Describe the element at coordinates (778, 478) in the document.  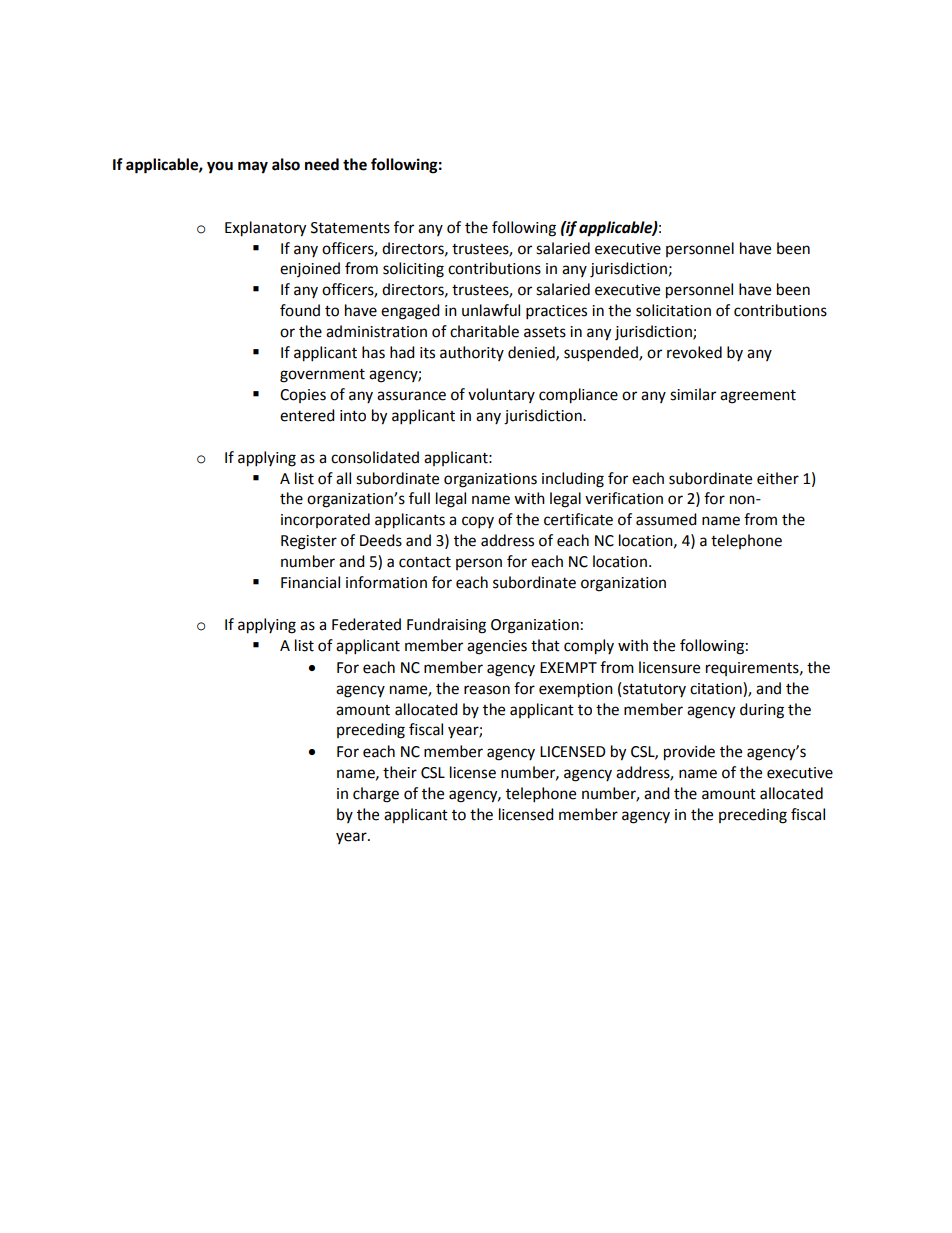
I see `either` at that location.
